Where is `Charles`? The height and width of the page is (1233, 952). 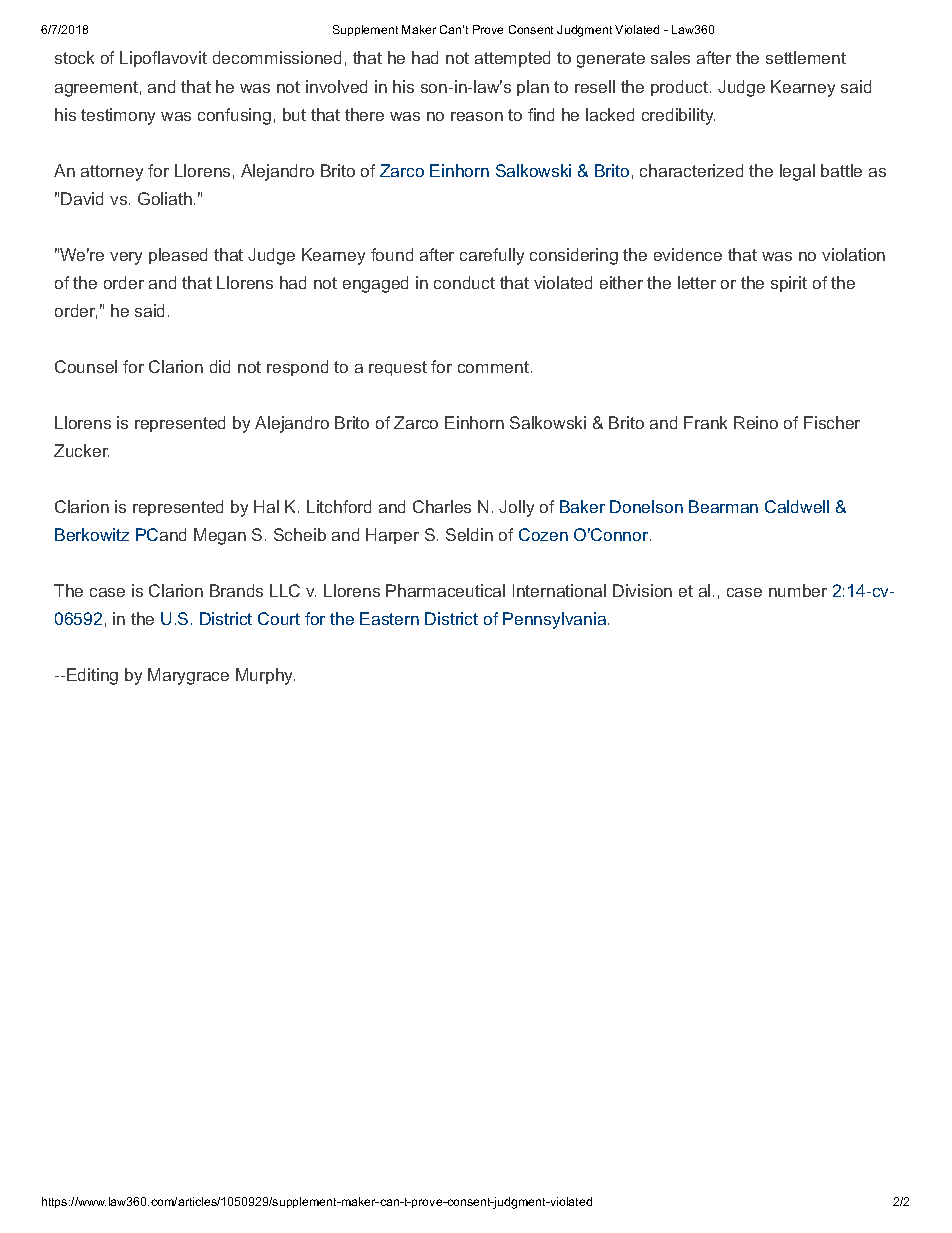
Charles is located at coordinates (442, 506).
